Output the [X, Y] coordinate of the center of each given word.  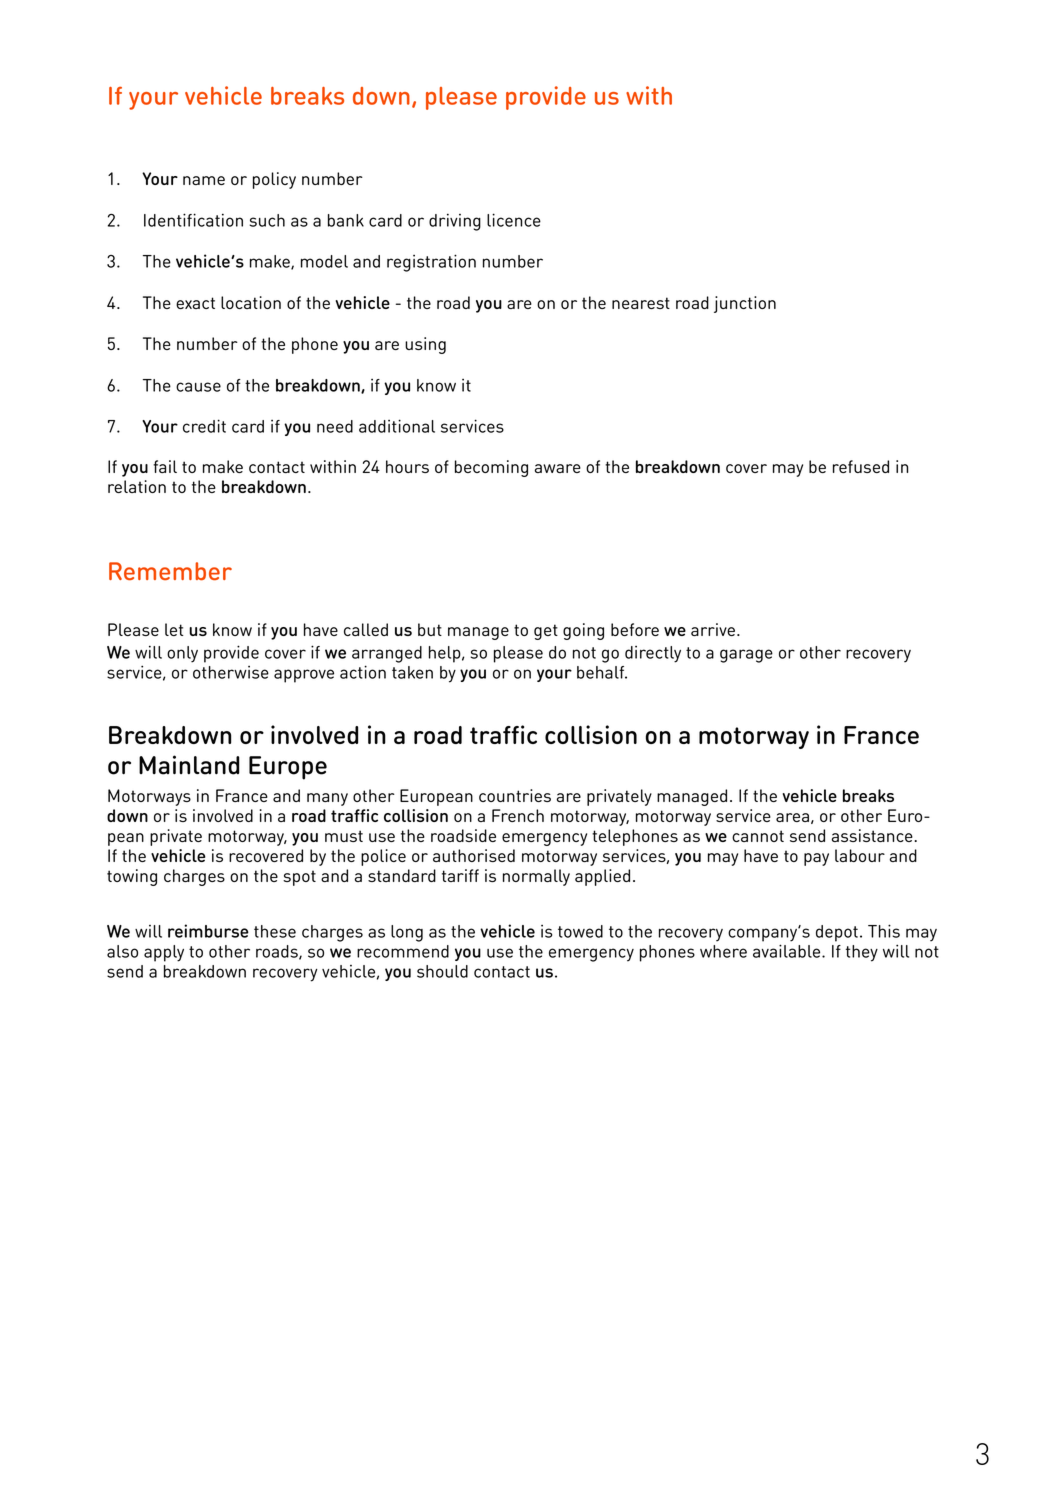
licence [514, 220]
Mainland [189, 765]
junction [745, 304]
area [792, 817]
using [425, 345]
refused [861, 466]
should [442, 971]
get [546, 632]
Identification [193, 220]
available [788, 951]
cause [198, 387]
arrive [713, 629]
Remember [170, 571]
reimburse [208, 931]
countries [515, 795]
